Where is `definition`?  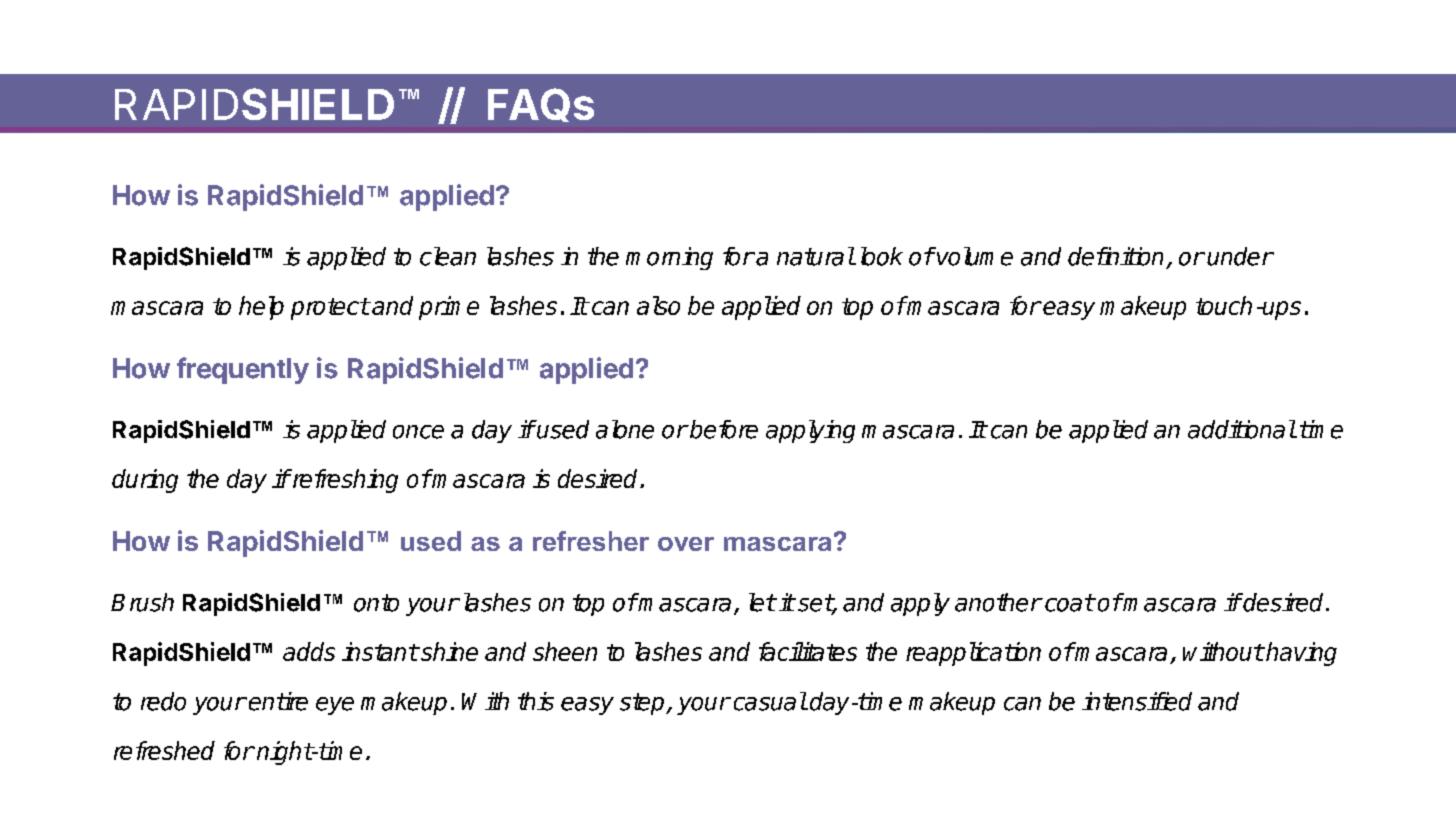
definition is located at coordinates (1115, 256).
